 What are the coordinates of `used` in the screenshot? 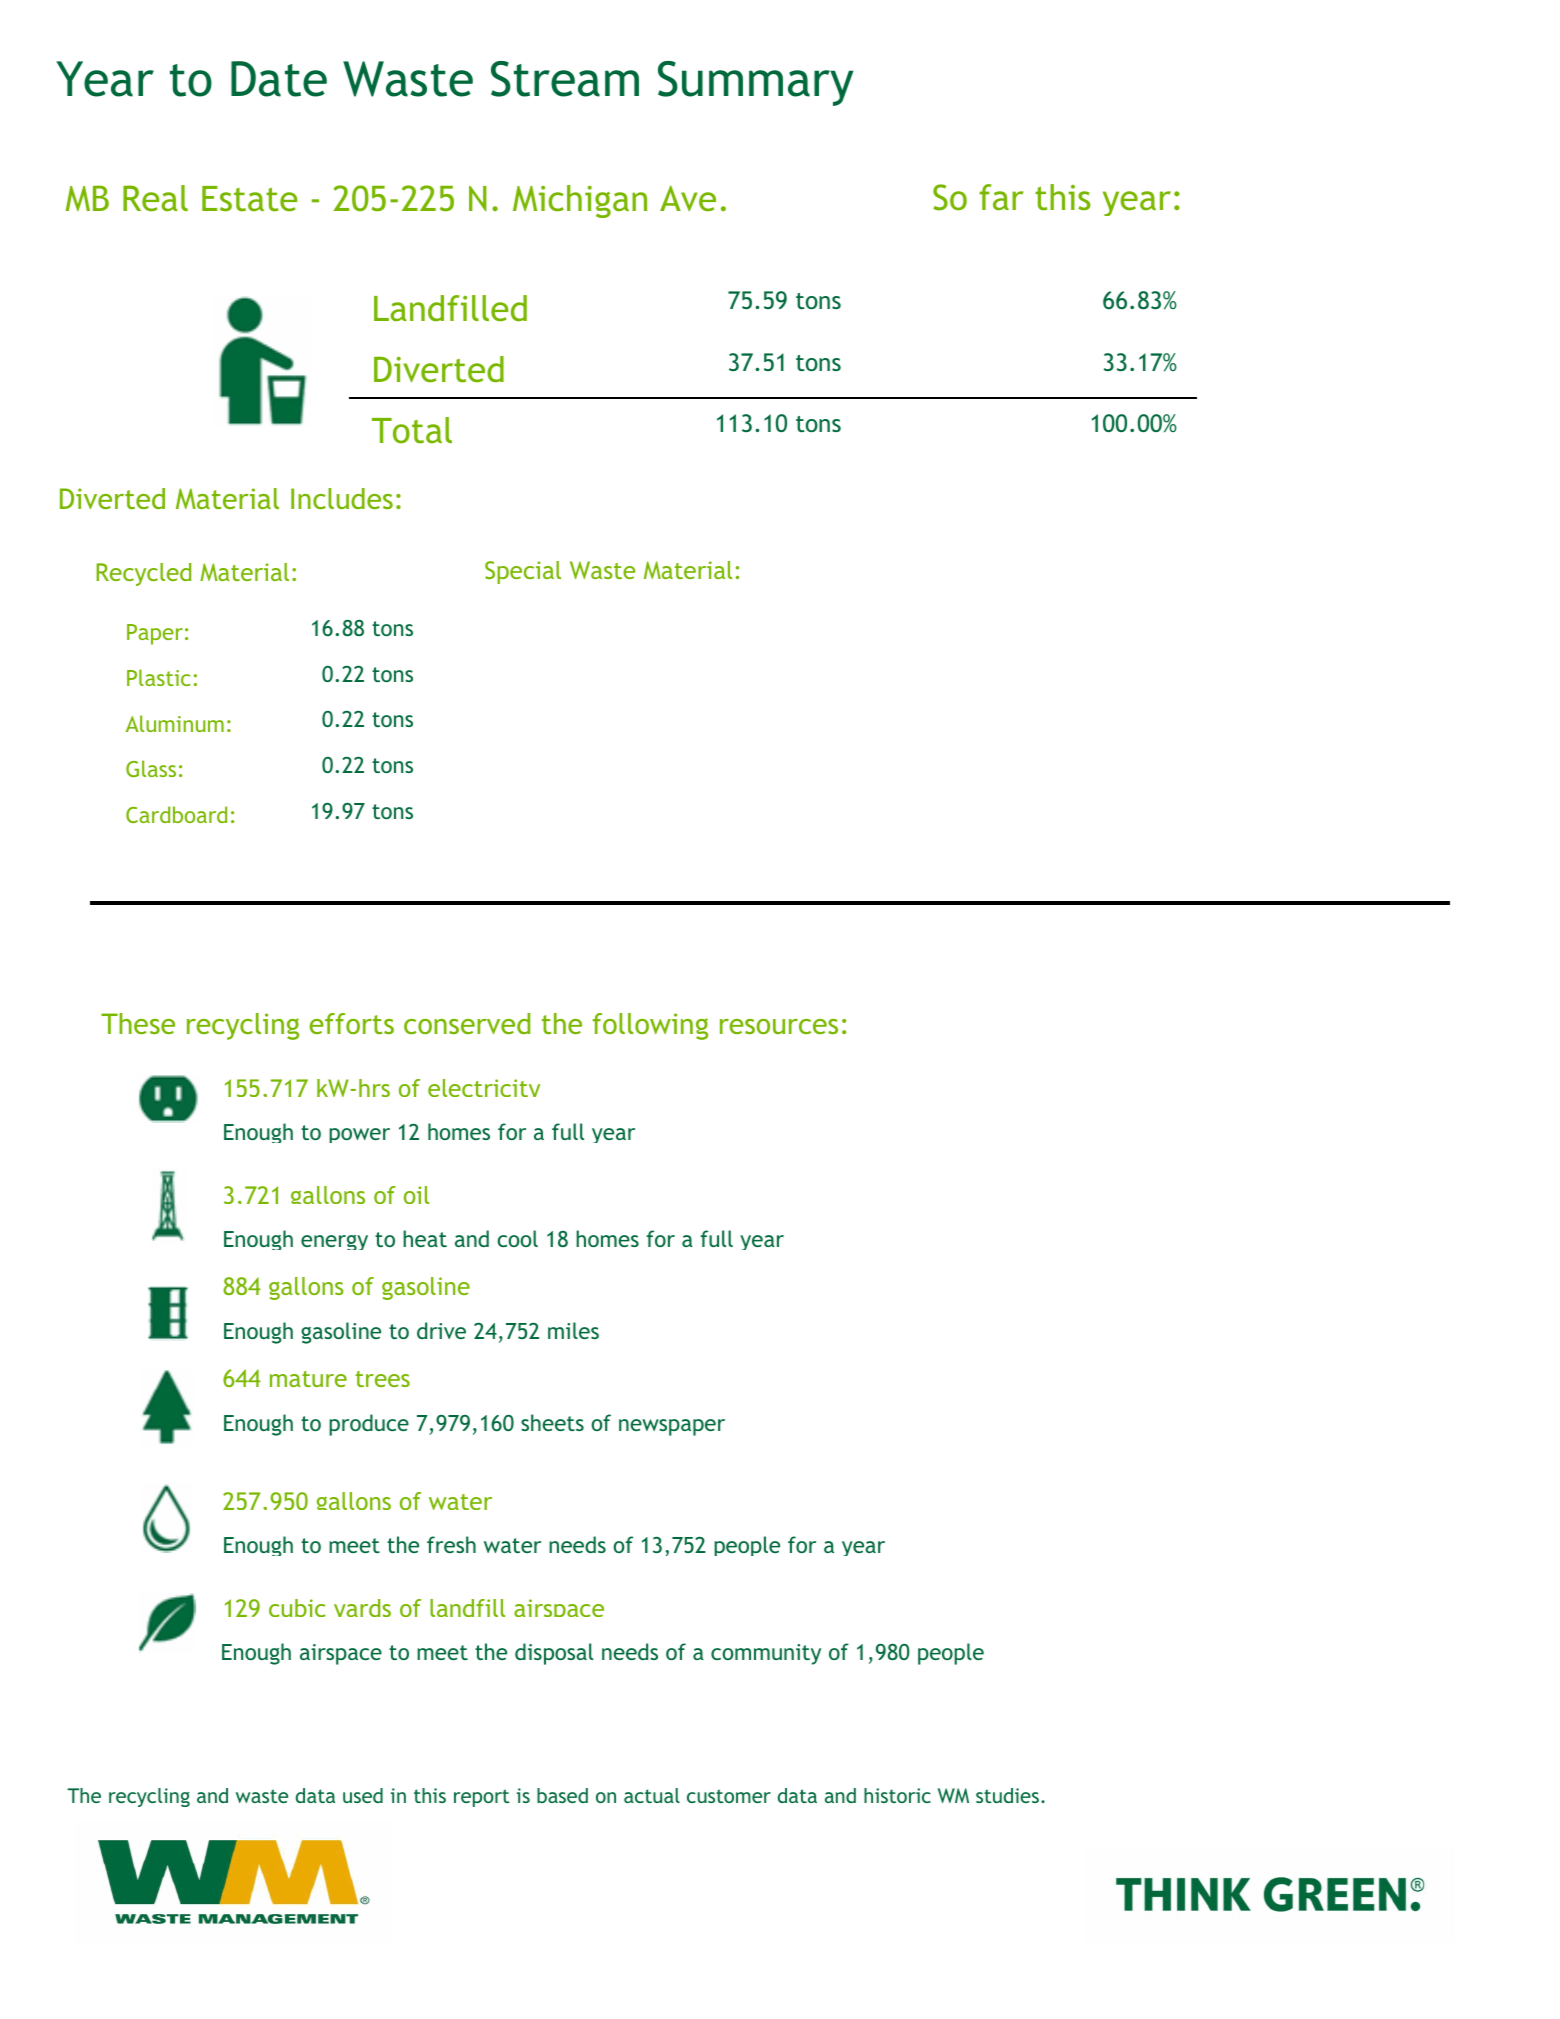 It's located at (363, 1795).
